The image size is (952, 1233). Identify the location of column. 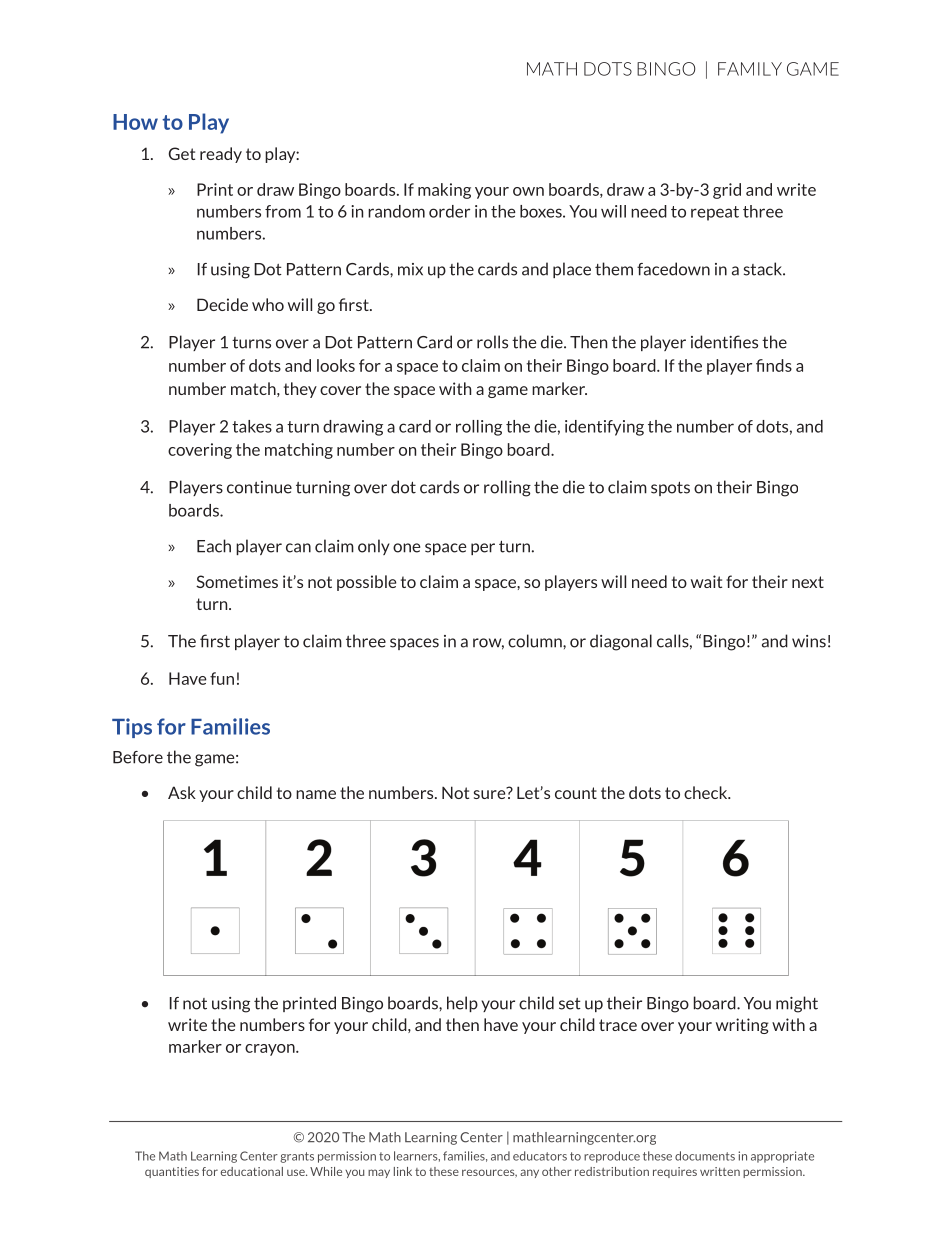
(536, 641).
